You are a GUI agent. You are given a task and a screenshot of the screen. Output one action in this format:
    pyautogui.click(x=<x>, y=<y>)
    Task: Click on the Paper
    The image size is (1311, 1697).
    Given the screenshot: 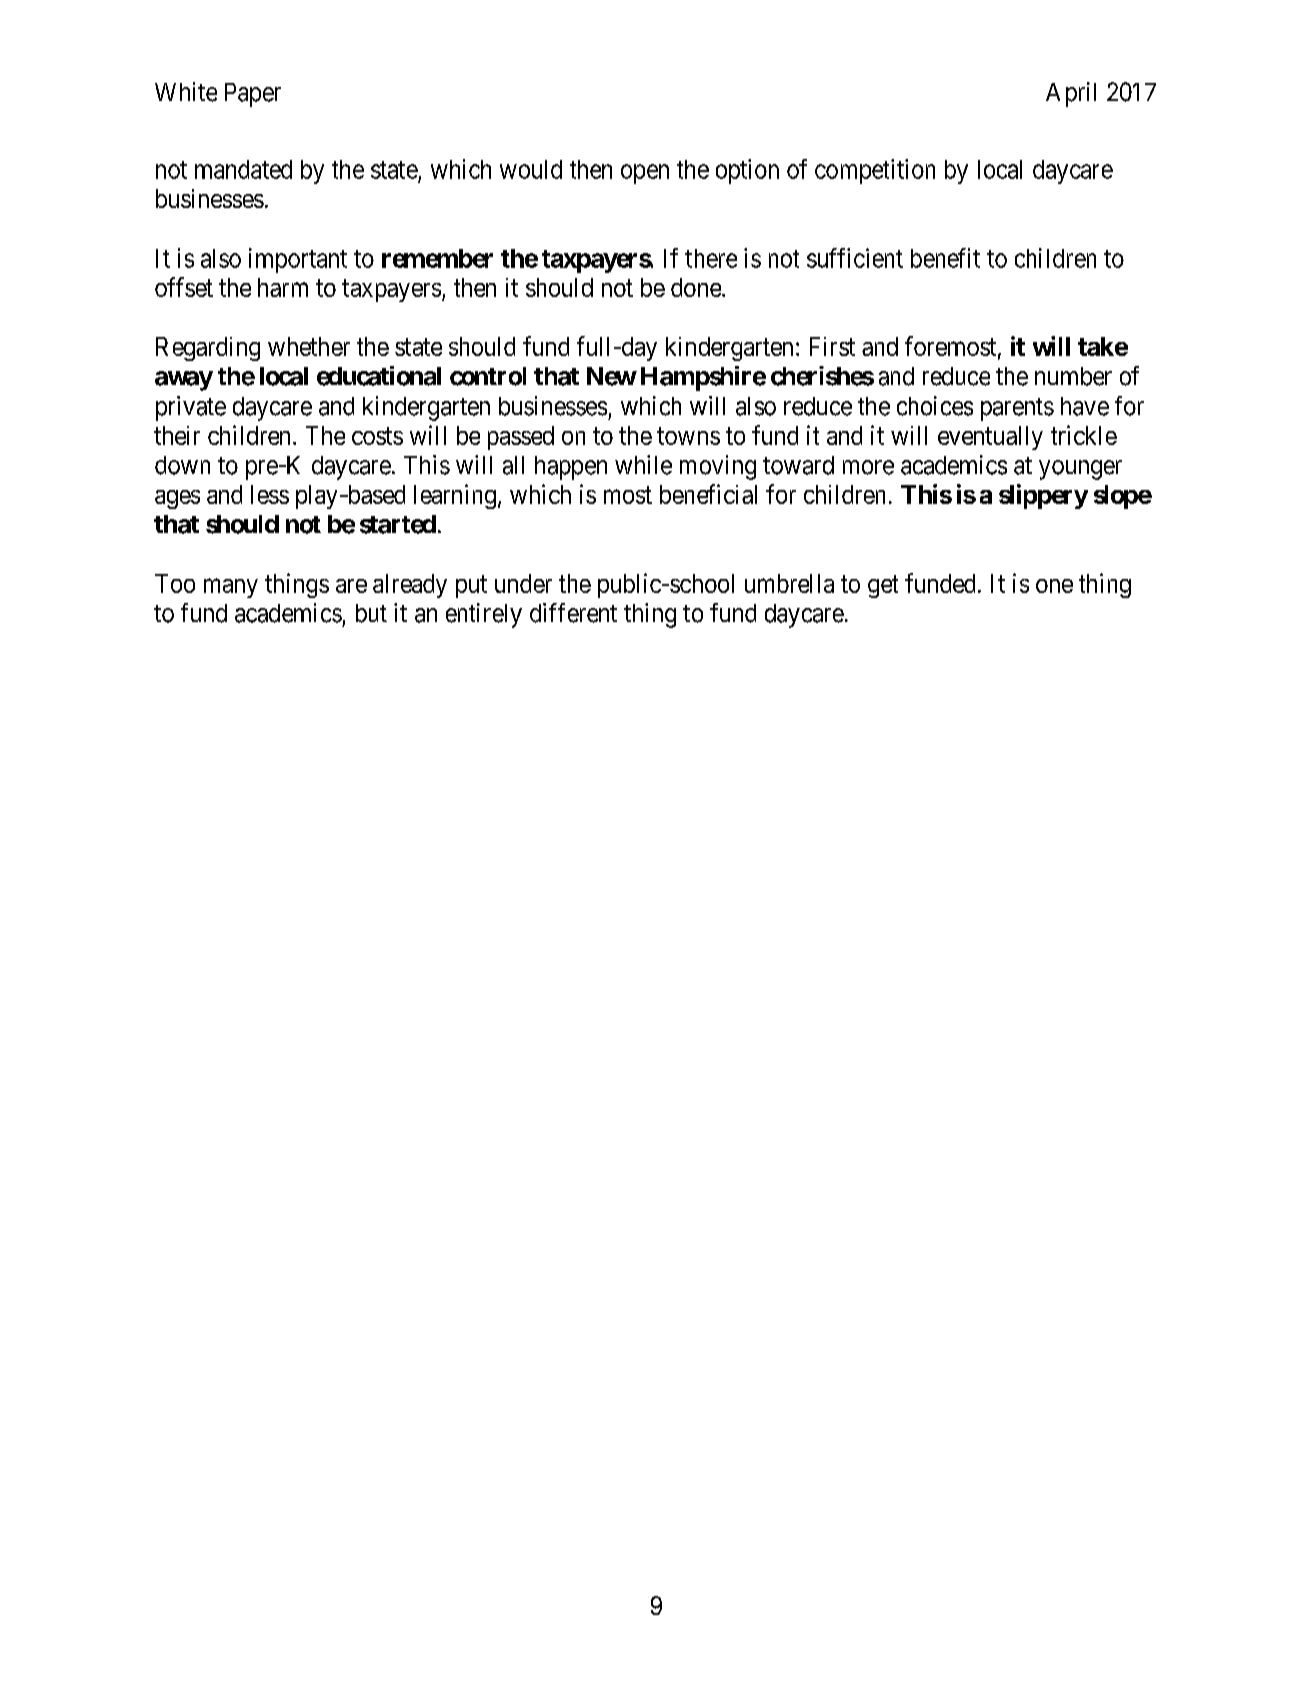 What is the action you would take?
    pyautogui.click(x=253, y=95)
